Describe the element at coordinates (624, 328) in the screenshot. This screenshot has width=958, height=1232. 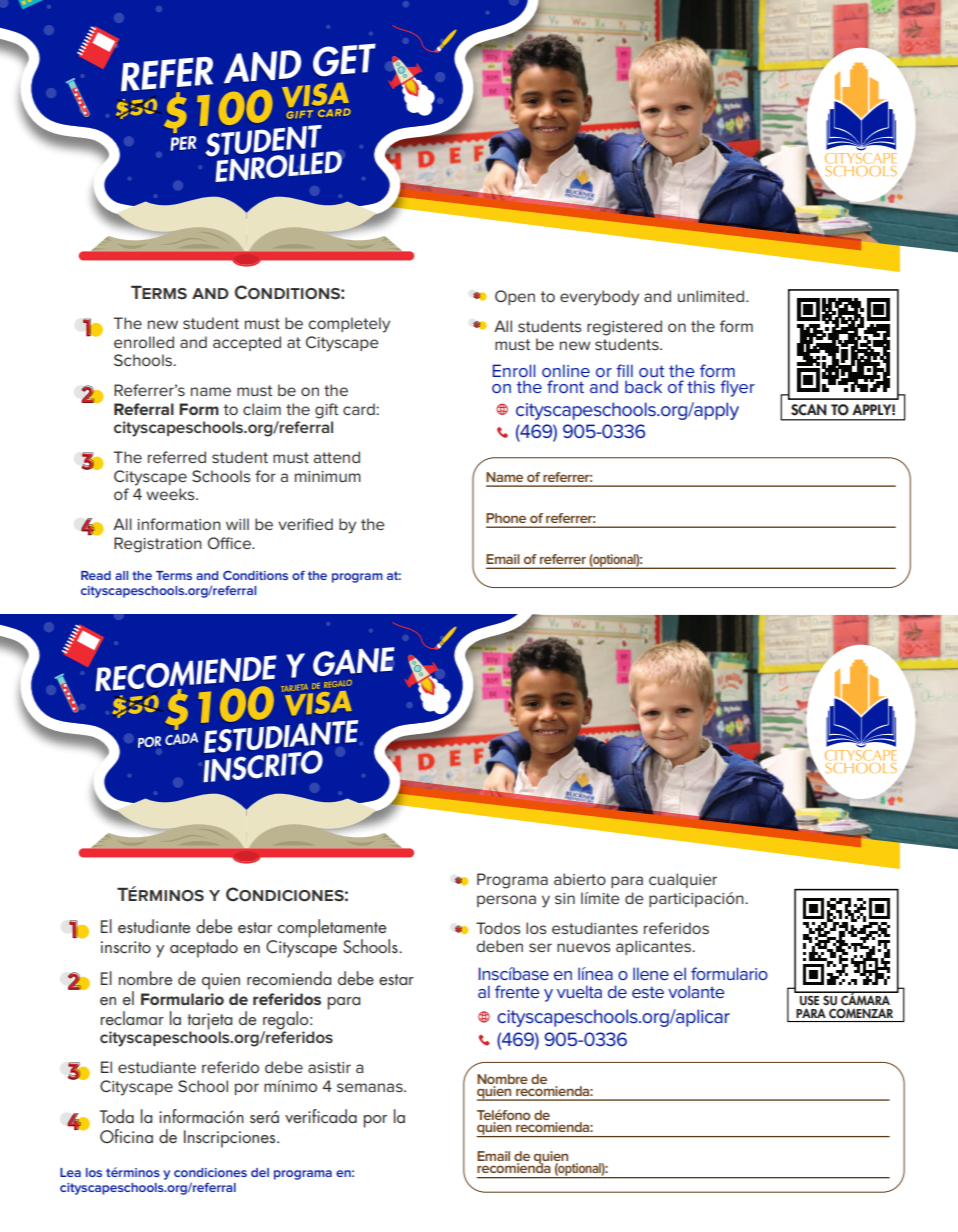
I see `registered` at that location.
